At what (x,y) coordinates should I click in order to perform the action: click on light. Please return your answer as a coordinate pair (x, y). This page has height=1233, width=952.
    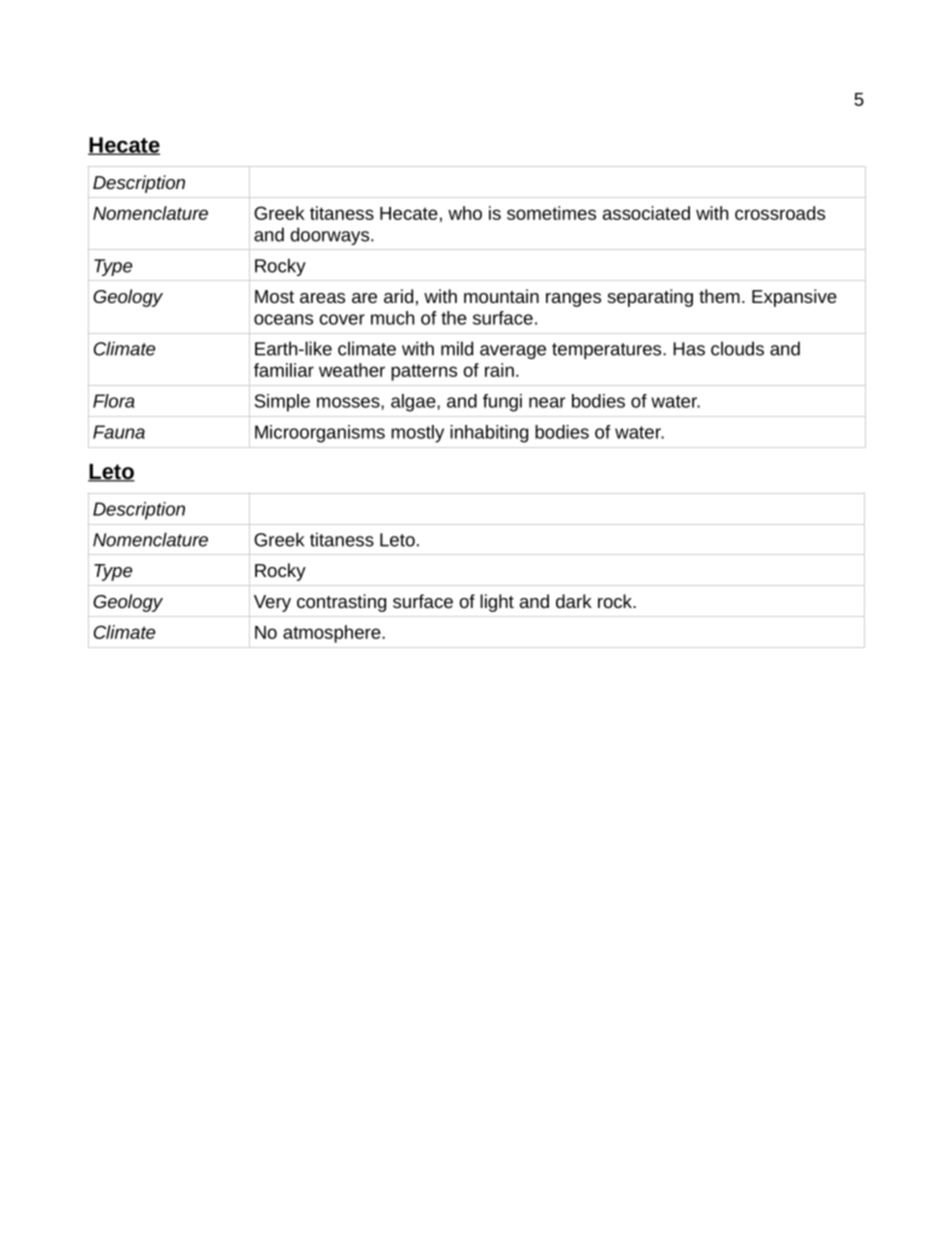
    Looking at the image, I should click on (497, 603).
